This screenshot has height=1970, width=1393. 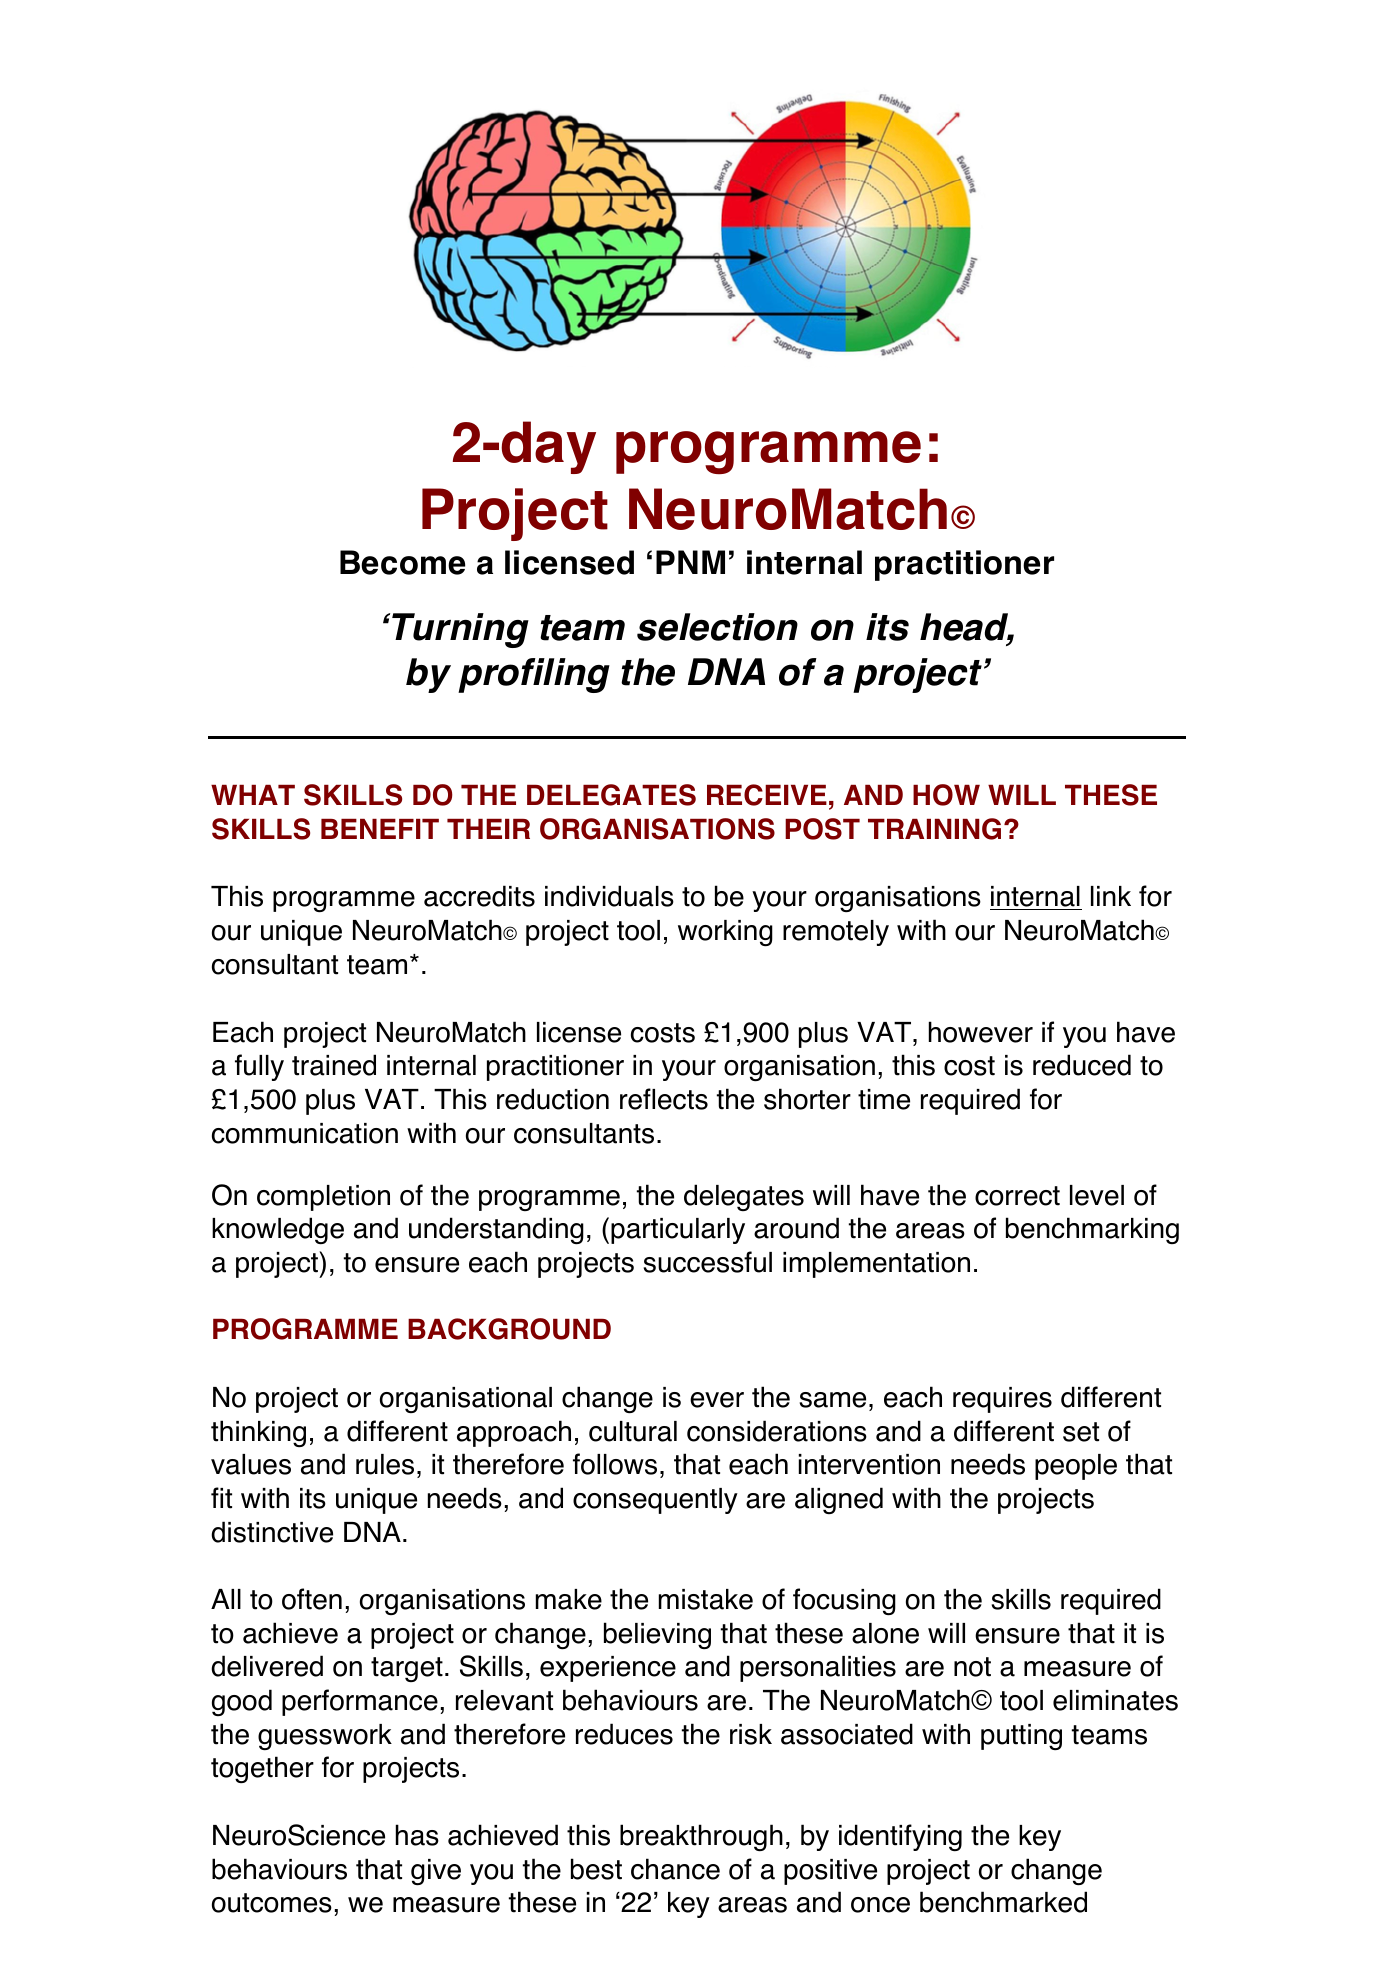 What do you see at coordinates (675, 1869) in the screenshot?
I see `chance` at bounding box center [675, 1869].
